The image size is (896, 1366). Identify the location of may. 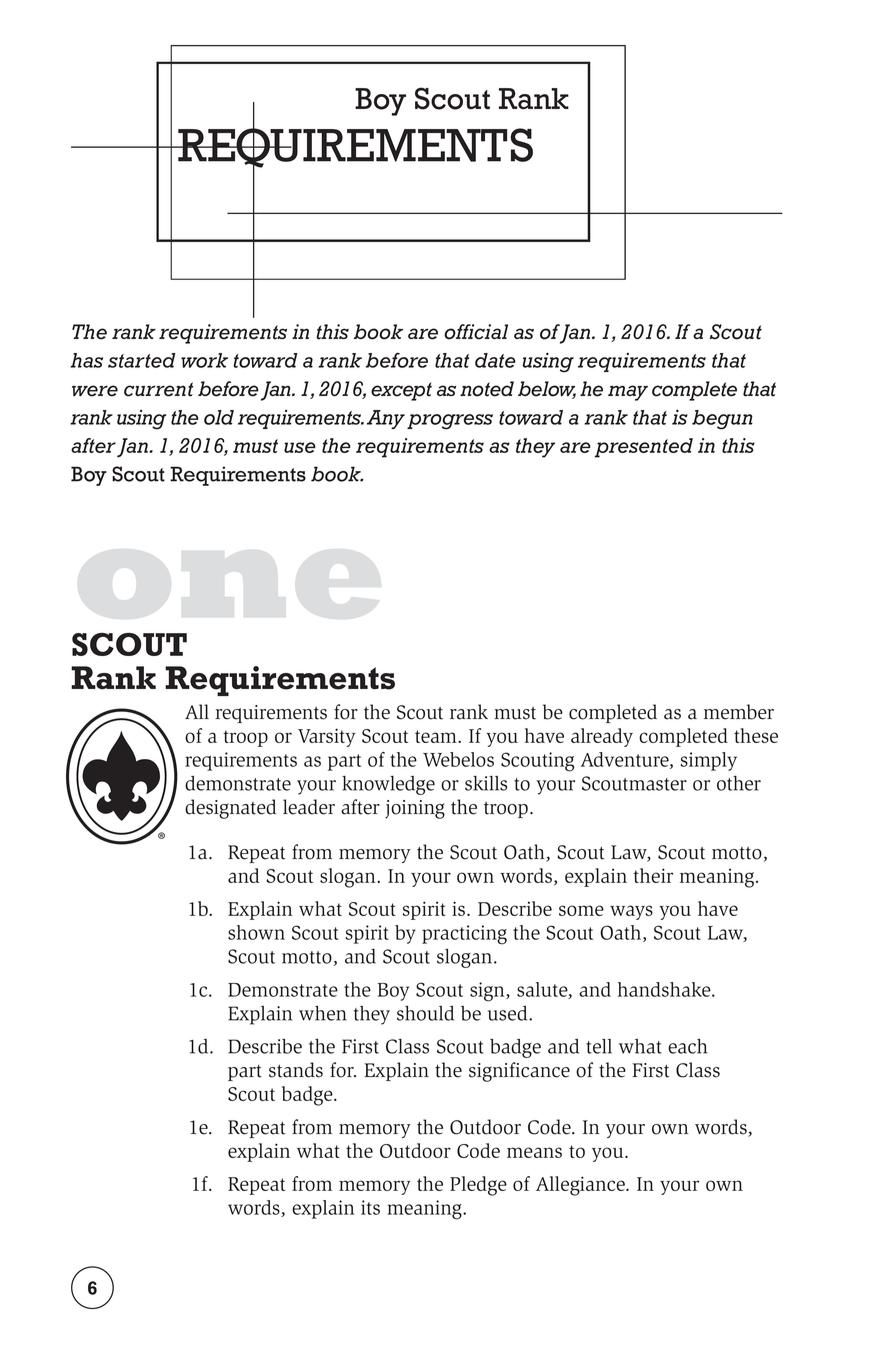
(628, 393).
